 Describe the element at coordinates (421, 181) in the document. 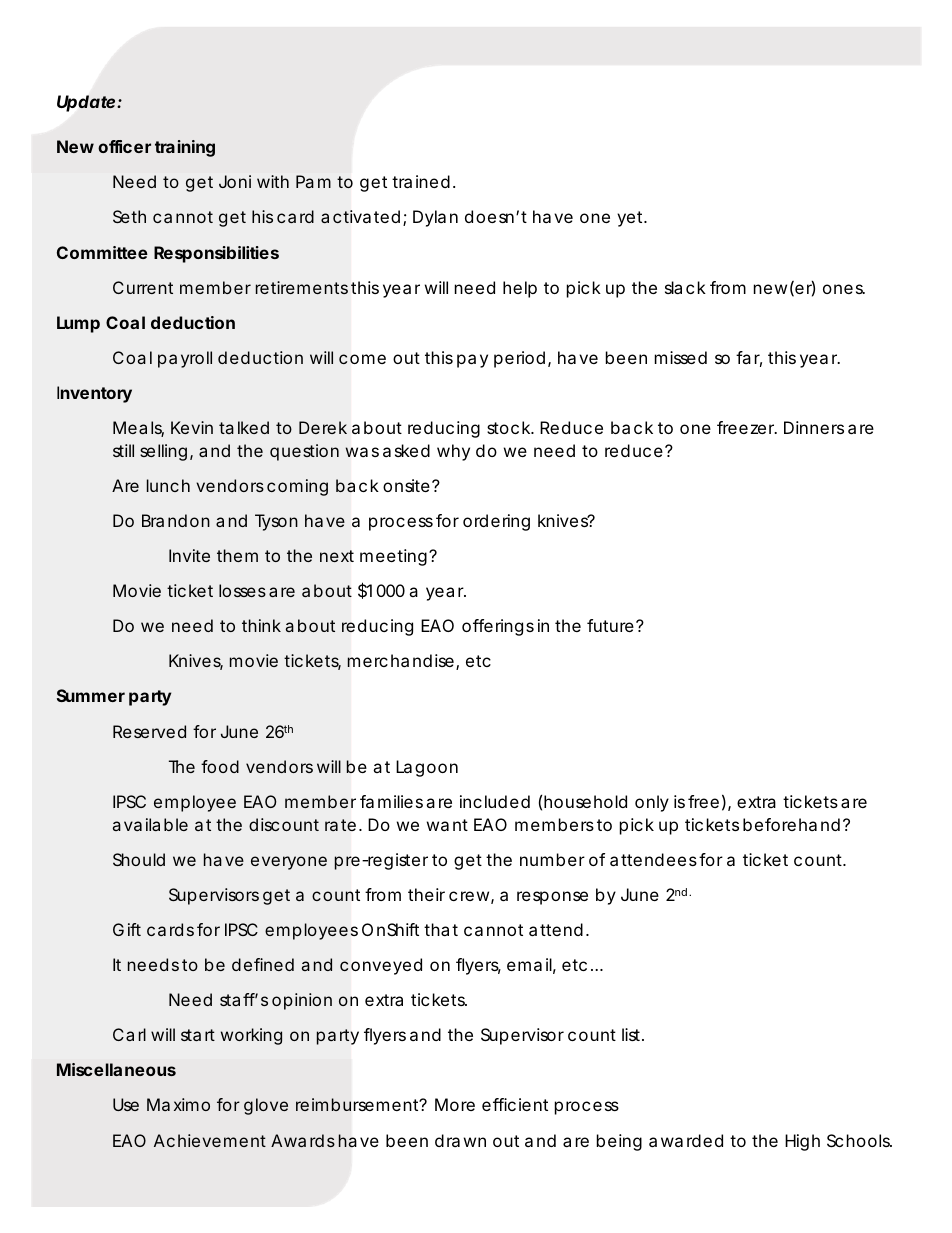

I see `trained` at that location.
